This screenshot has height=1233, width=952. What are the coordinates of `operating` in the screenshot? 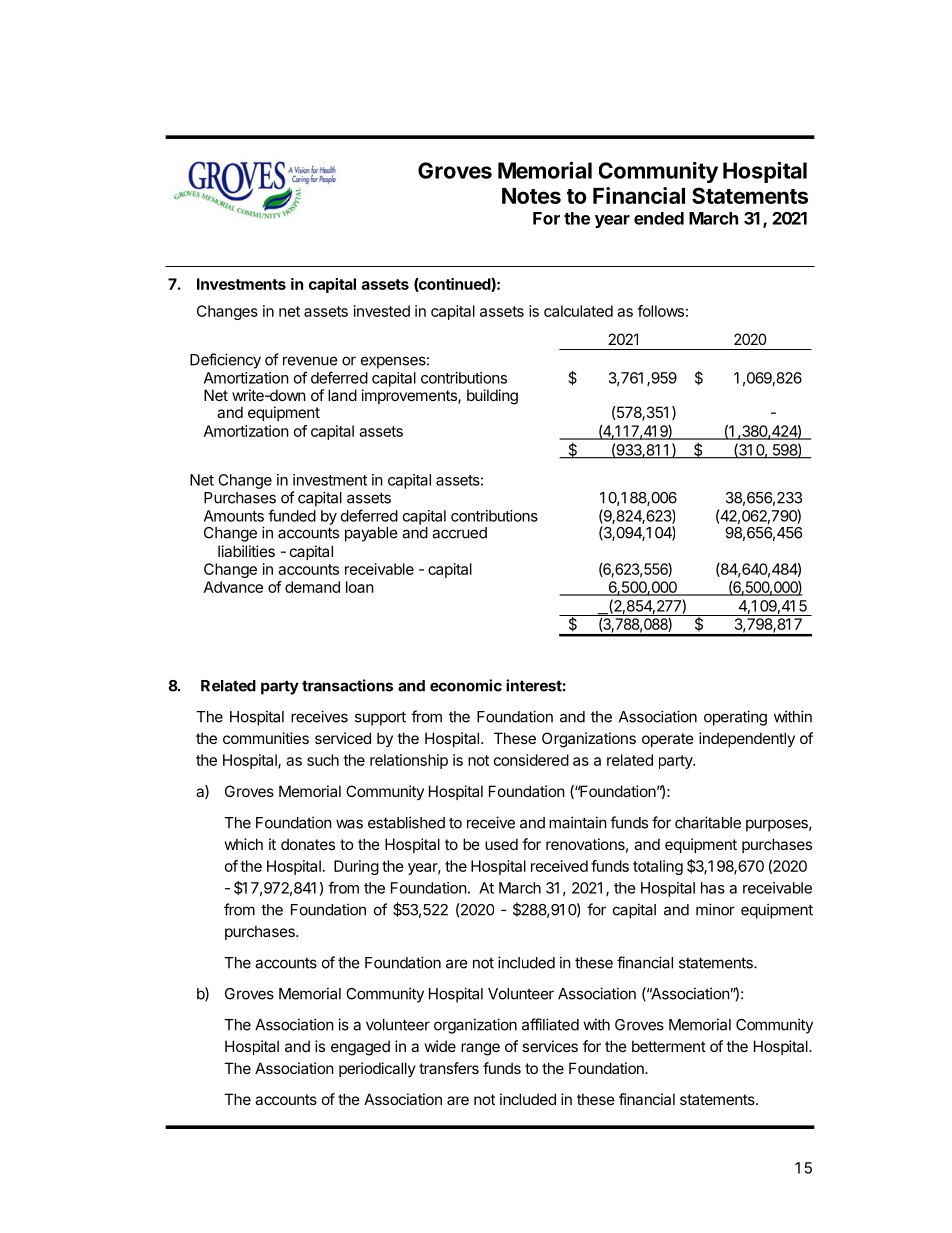 It's located at (735, 718).
